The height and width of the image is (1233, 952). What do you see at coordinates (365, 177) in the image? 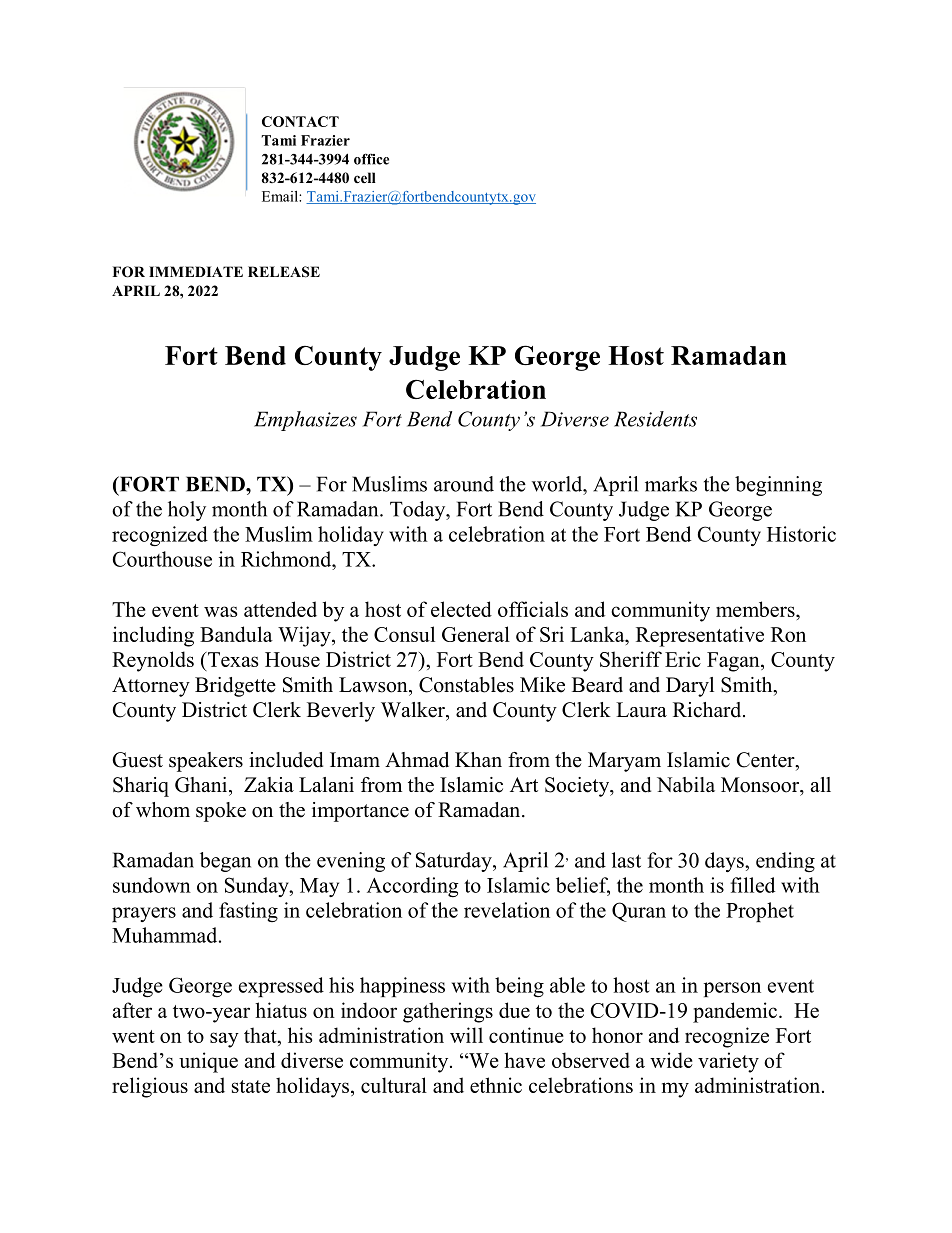
I see `cell` at bounding box center [365, 177].
